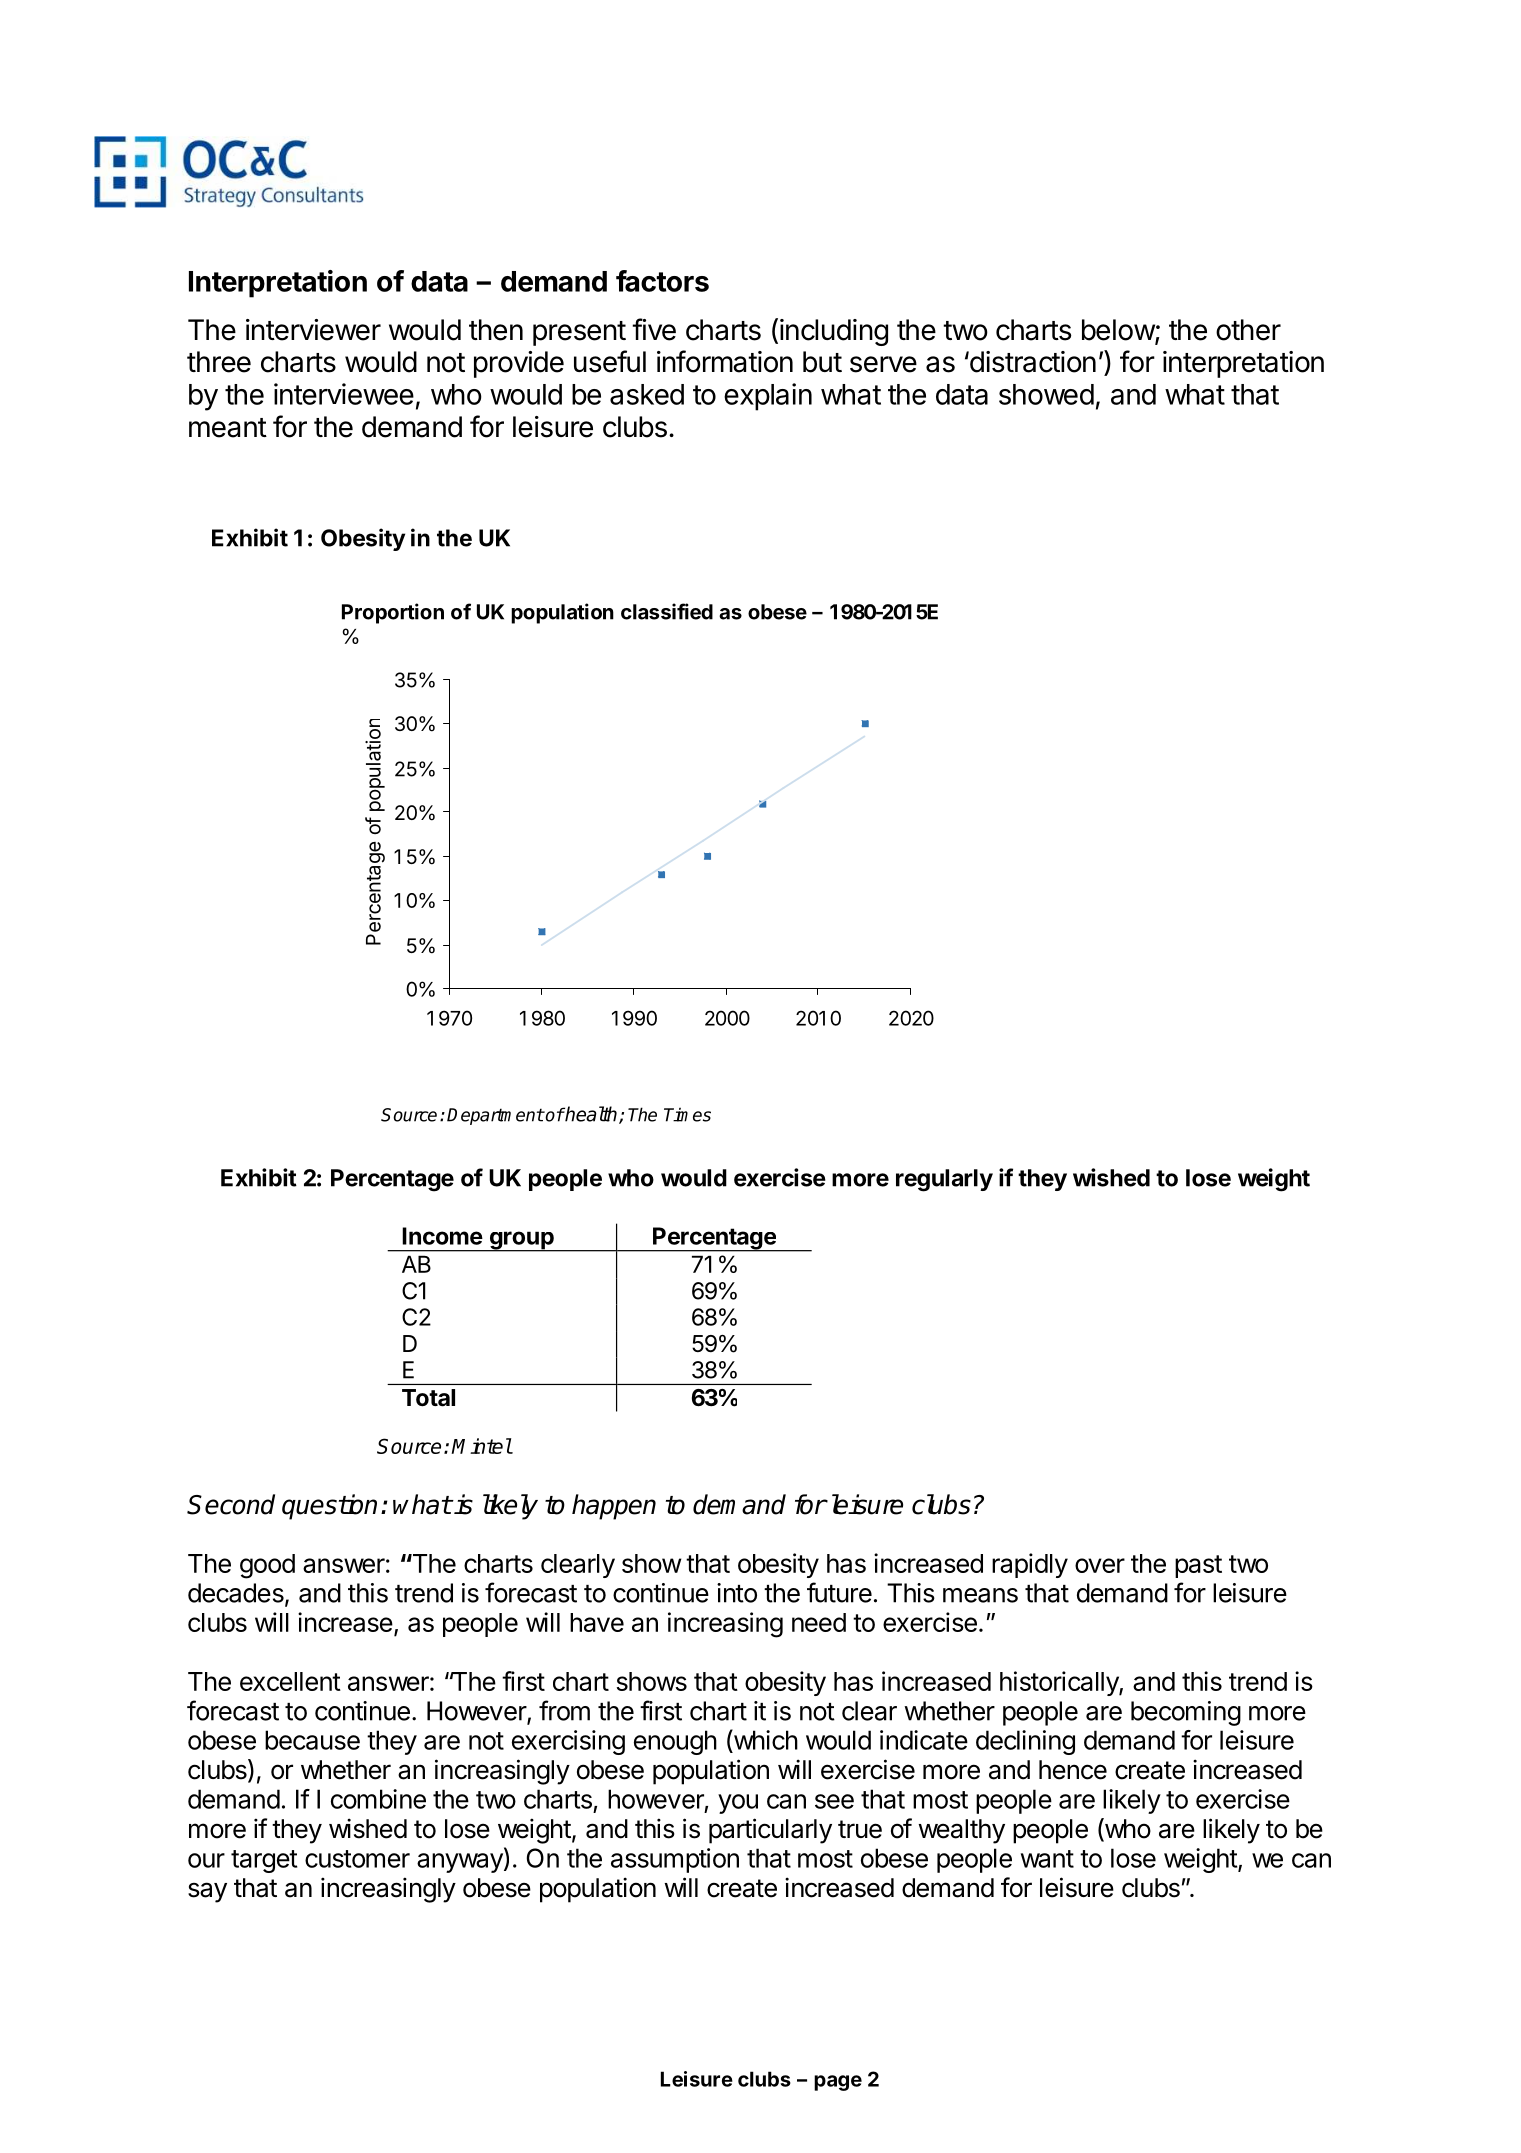 Image resolution: width=1521 pixels, height=2153 pixels. Describe the element at coordinates (725, 361) in the screenshot. I see `information` at that location.
